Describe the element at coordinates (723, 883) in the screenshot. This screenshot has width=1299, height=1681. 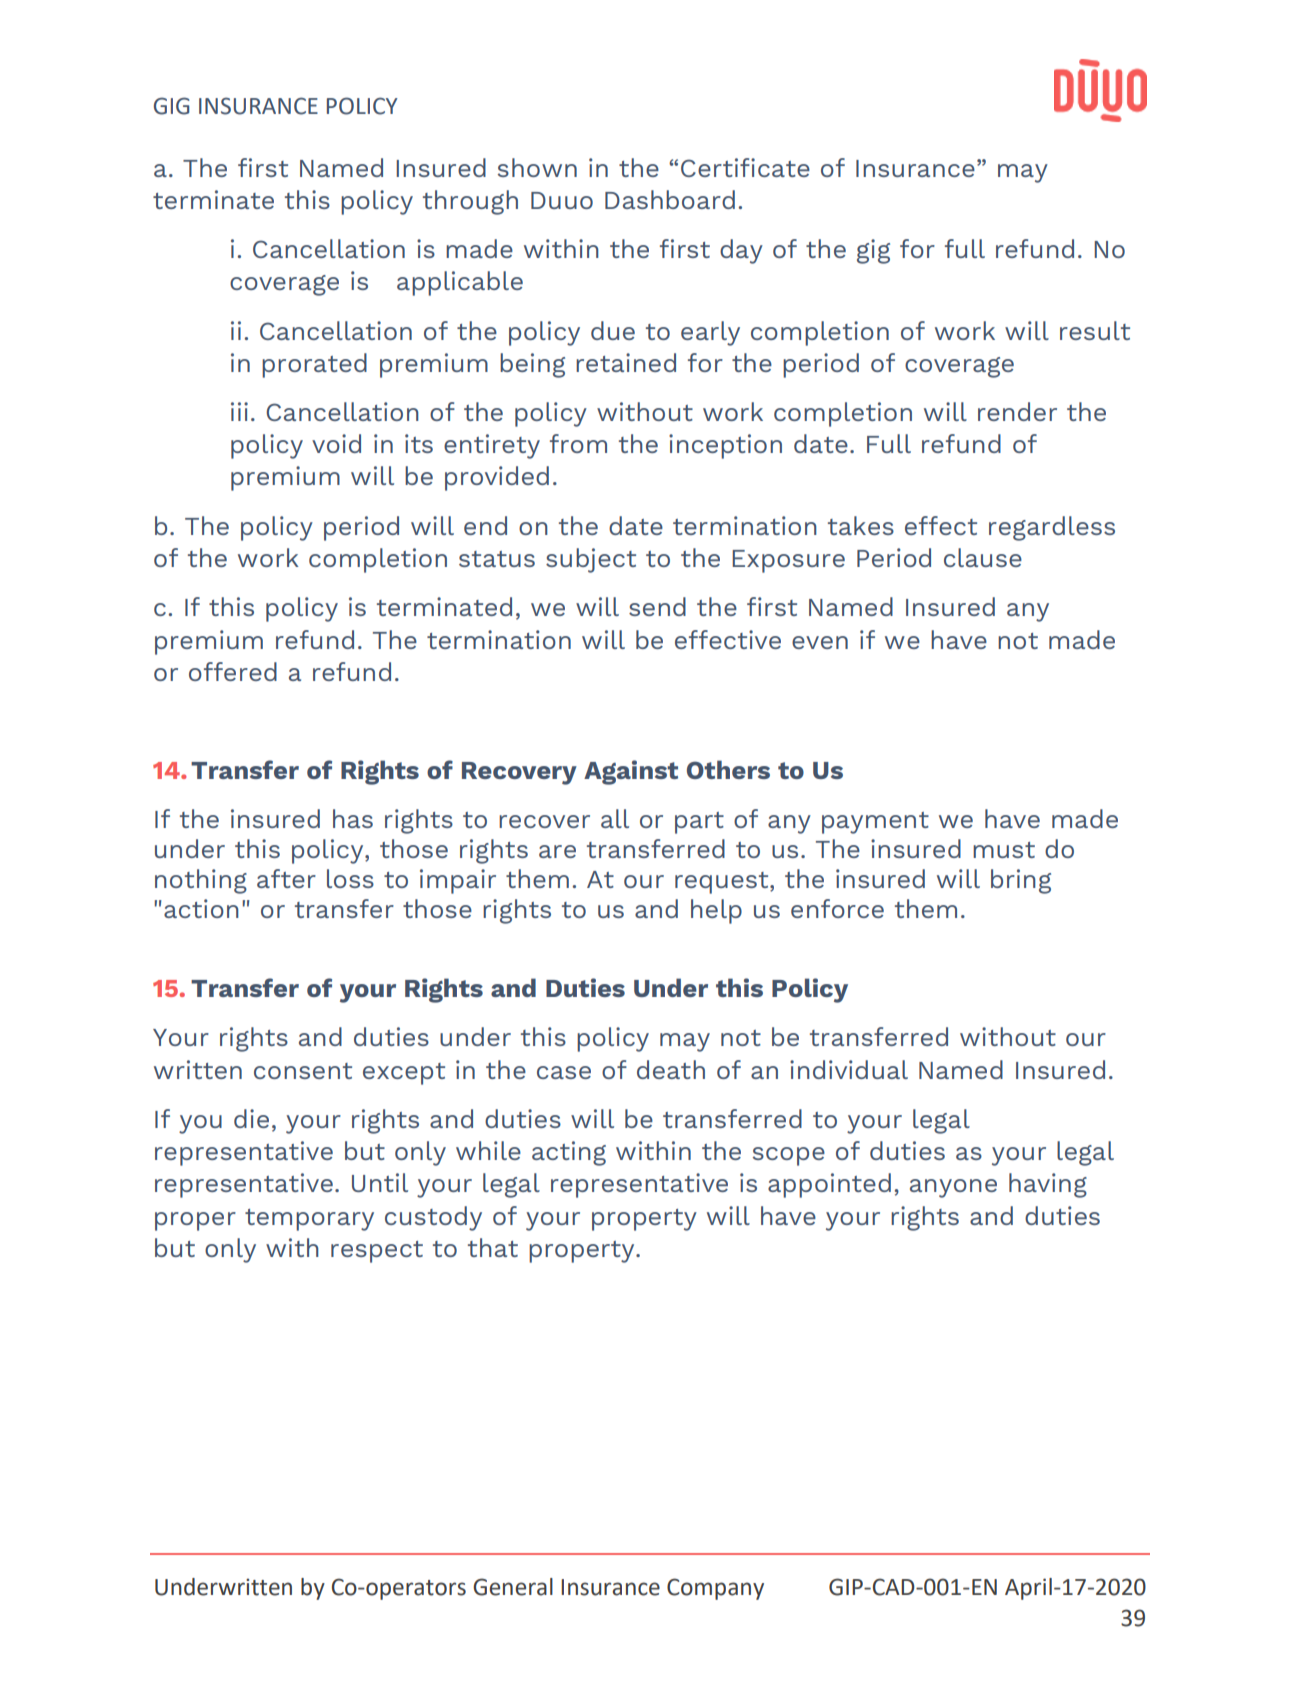
I see `request` at that location.
